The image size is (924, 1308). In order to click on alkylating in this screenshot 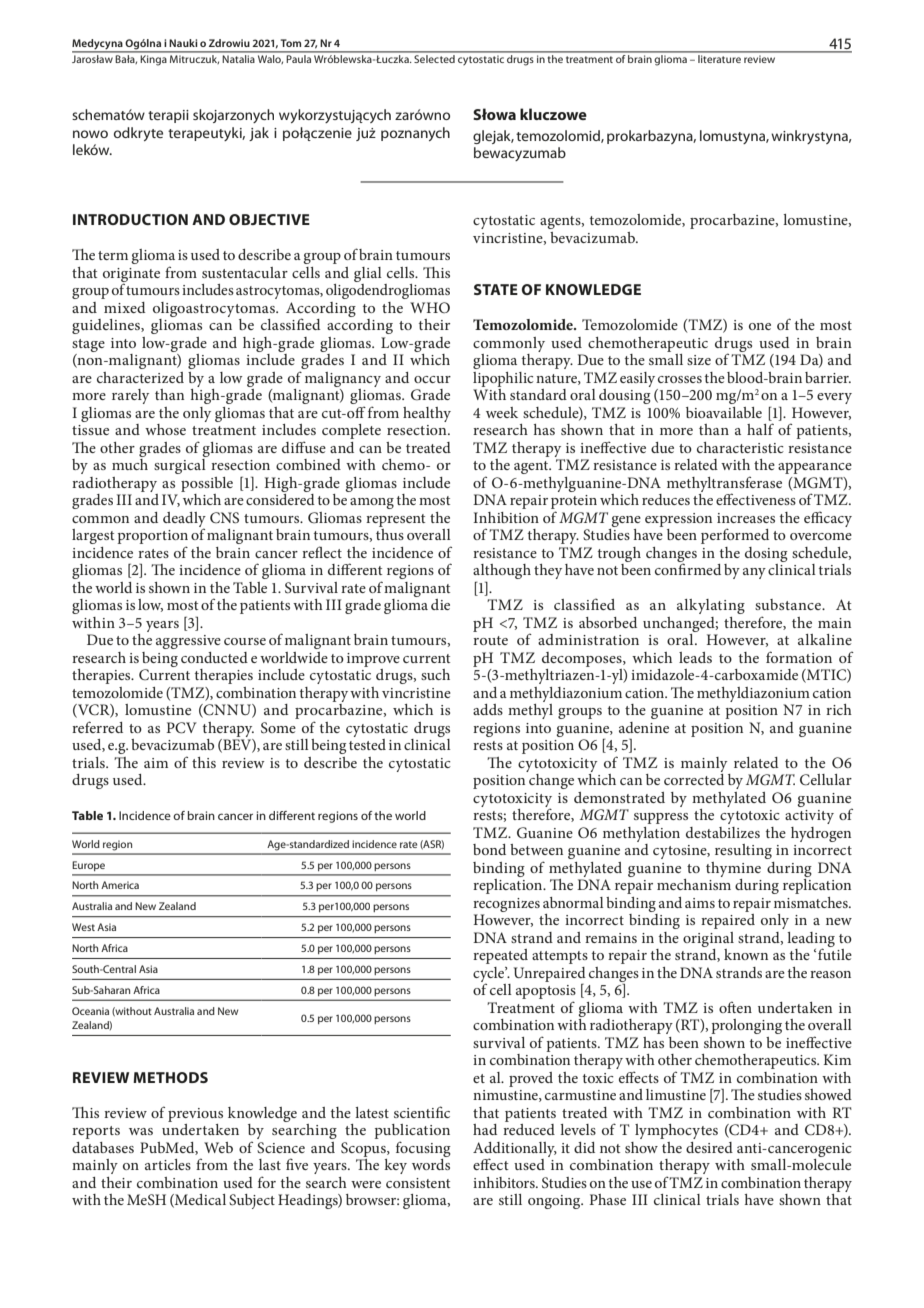, I will do `click(711, 606)`.
